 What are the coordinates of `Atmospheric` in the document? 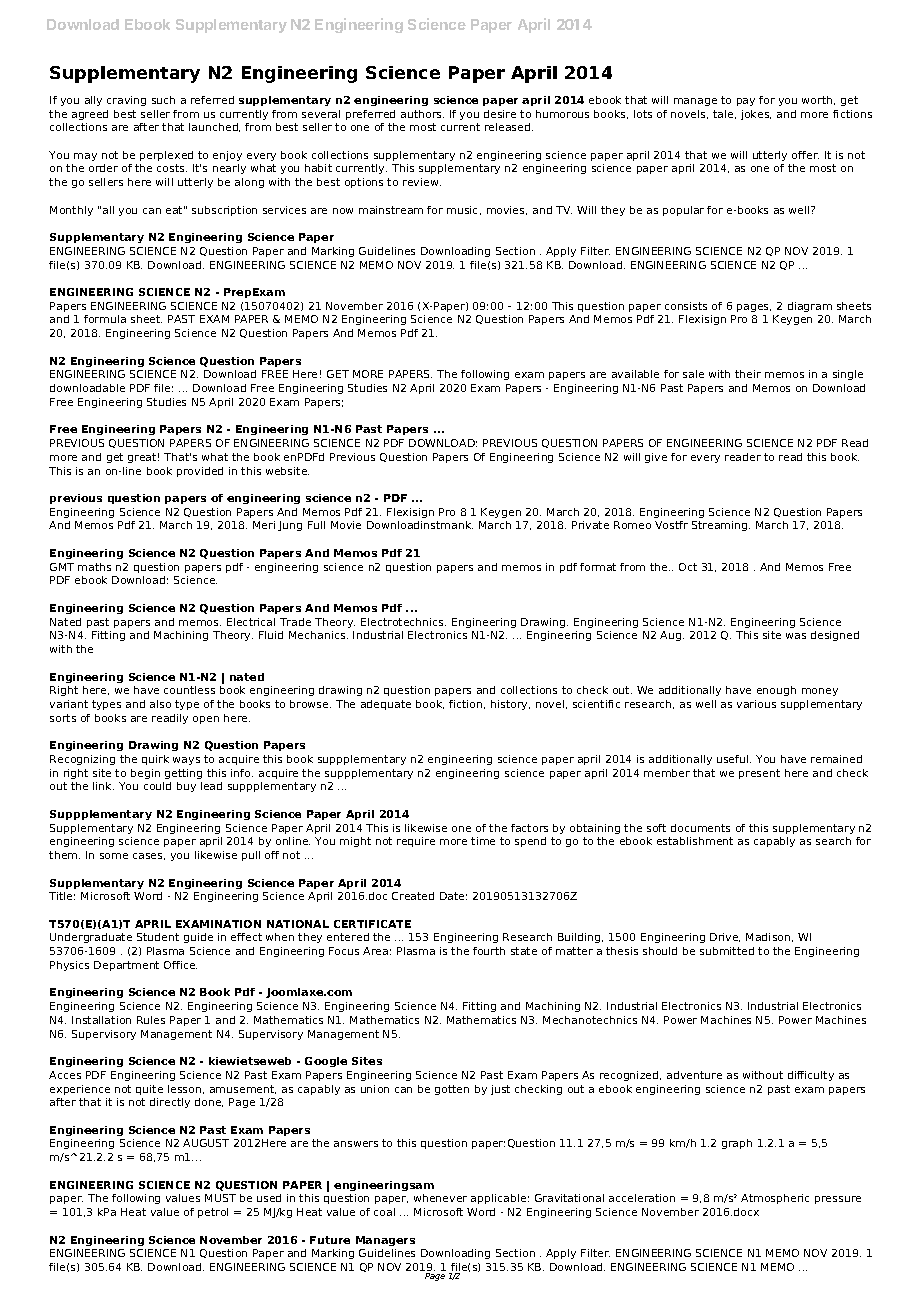 It's located at (775, 1199).
